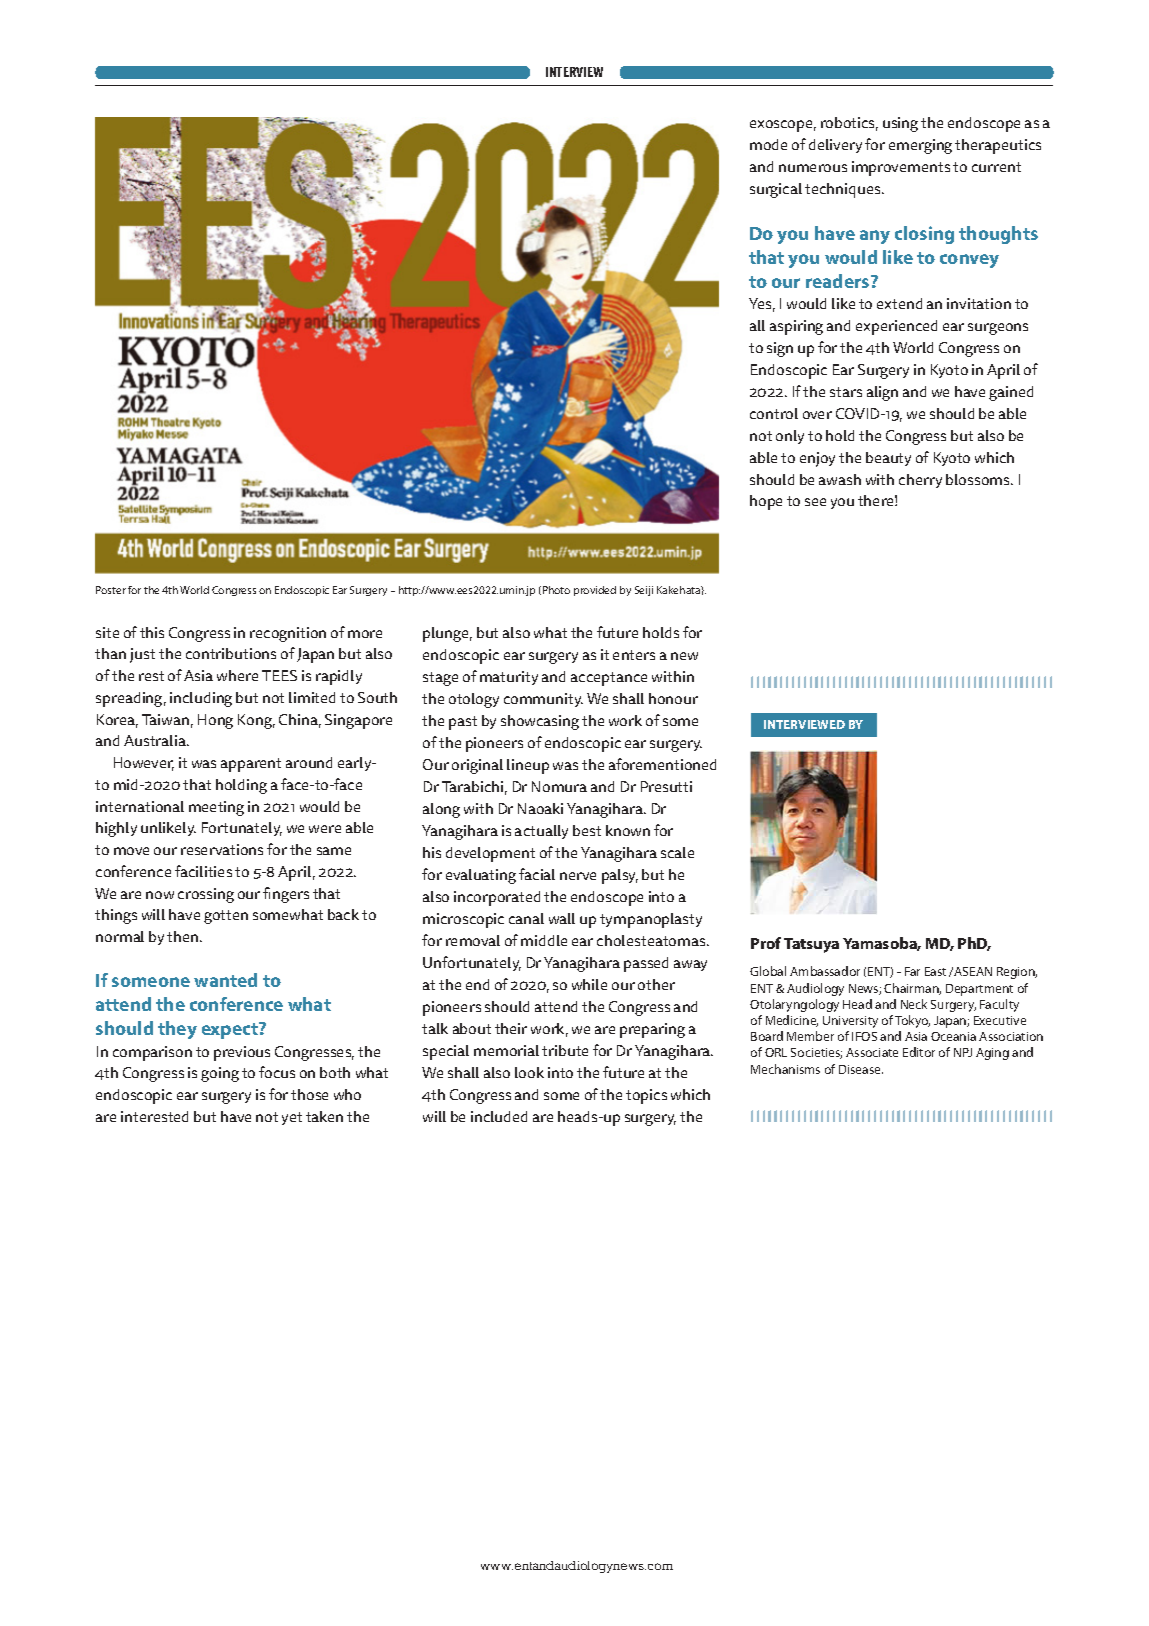 This document has height=1626, width=1149. I want to click on hope, so click(766, 502).
